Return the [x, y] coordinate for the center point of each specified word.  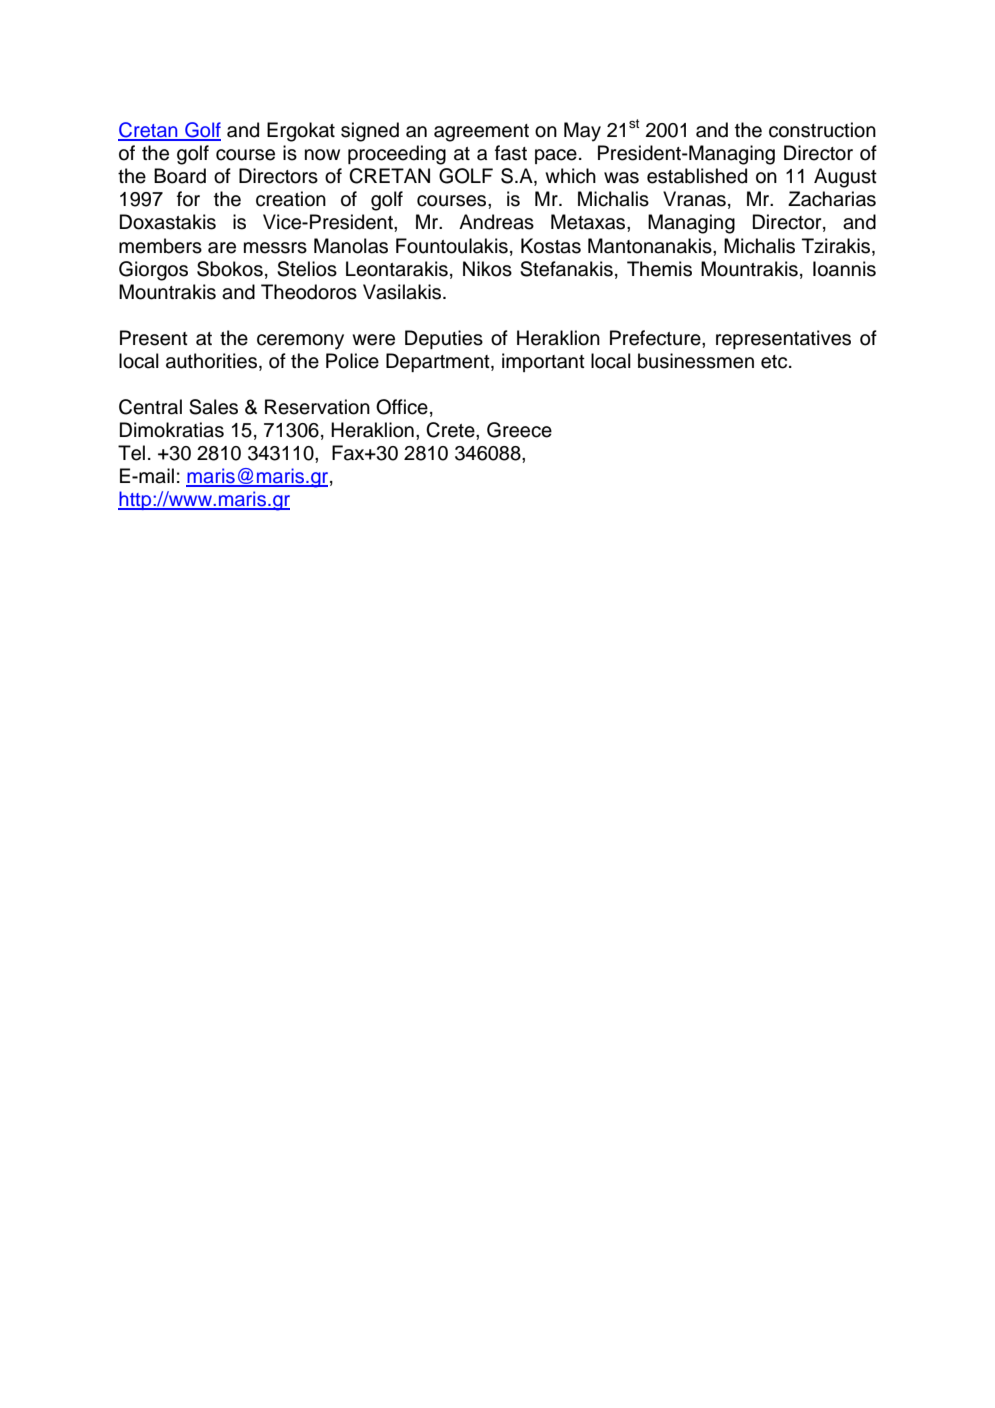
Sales [213, 407]
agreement [481, 133]
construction [822, 130]
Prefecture [656, 338]
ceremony [300, 342]
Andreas [496, 222]
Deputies [444, 339]
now [322, 155]
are [222, 248]
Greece [519, 430]
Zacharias [832, 199]
